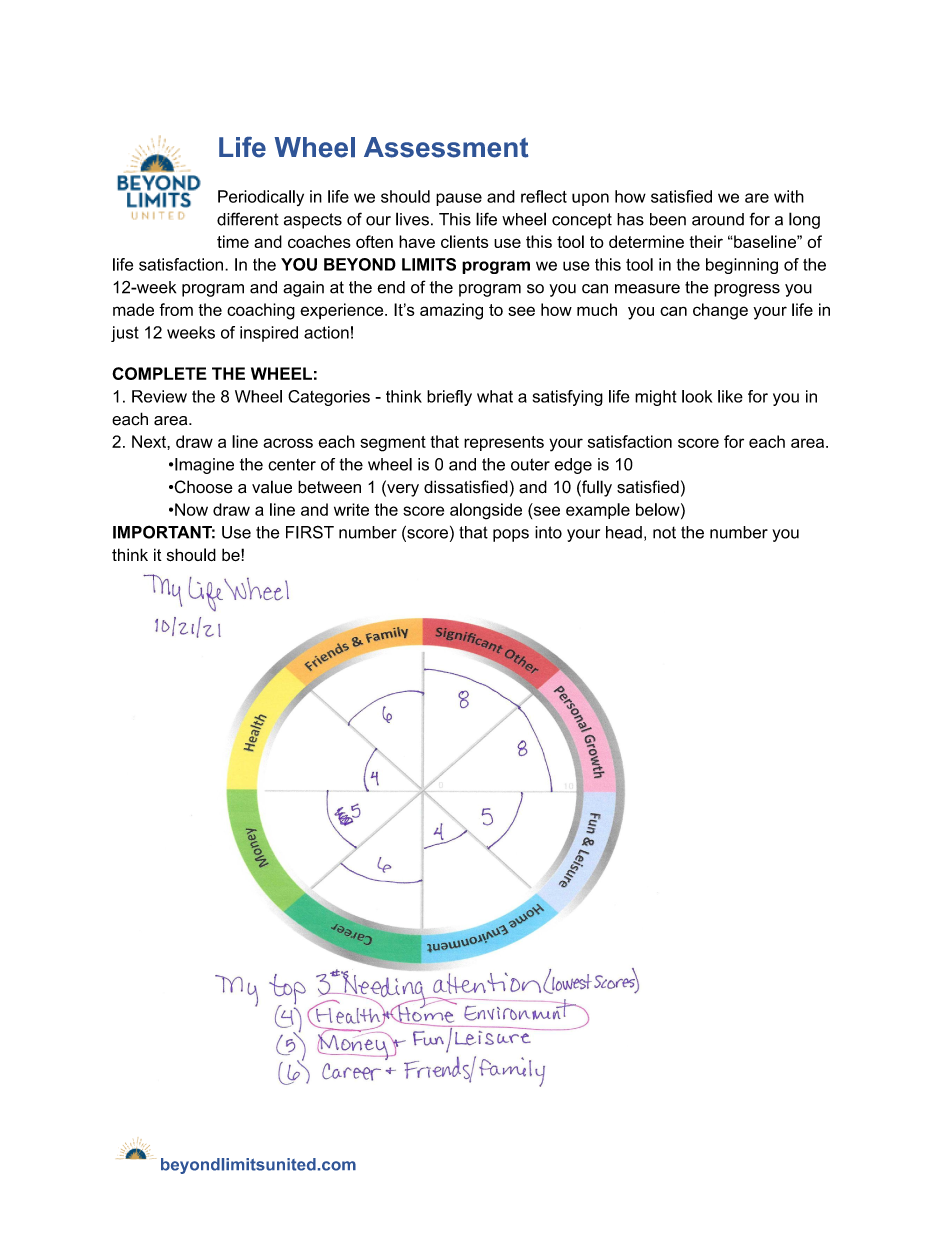 This page has width=952, height=1233. I want to click on change, so click(720, 311).
